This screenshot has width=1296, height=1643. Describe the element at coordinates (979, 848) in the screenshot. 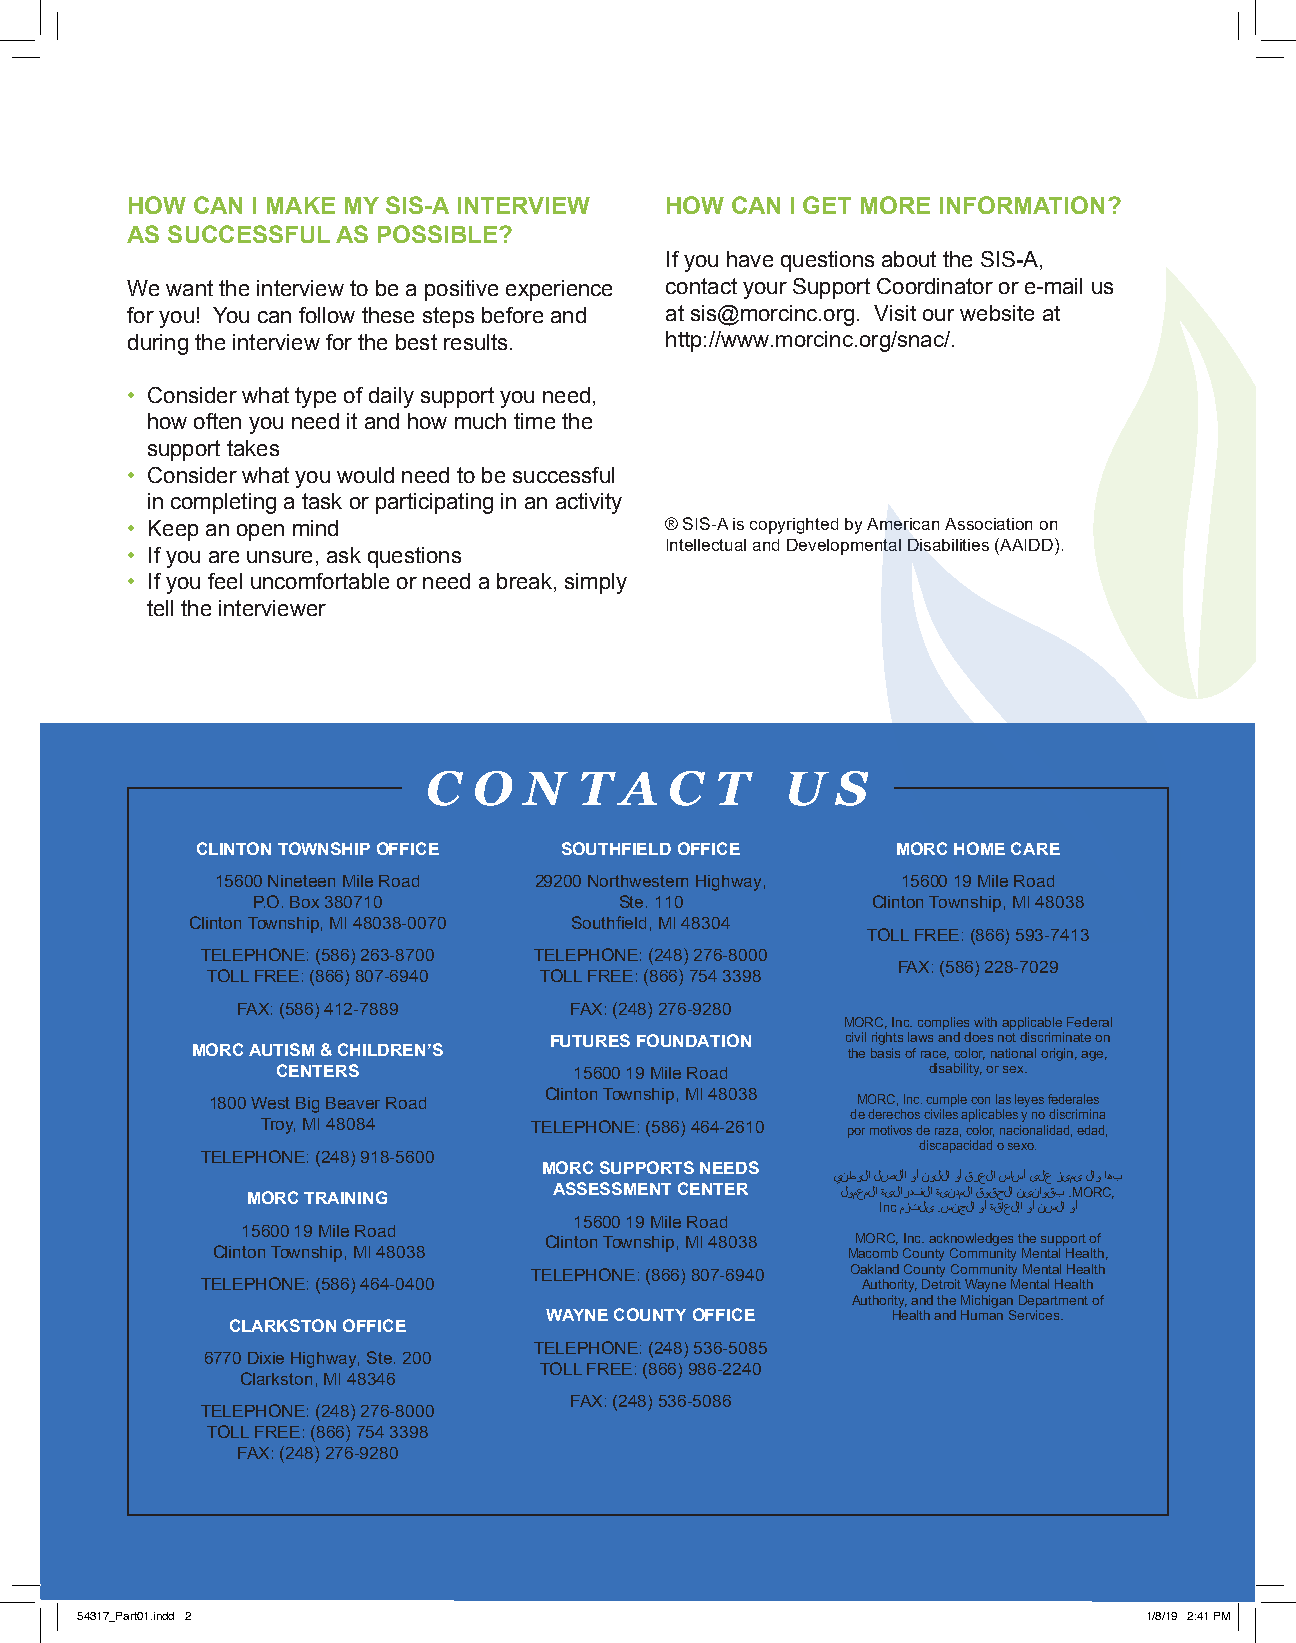

I see `HOME` at that location.
